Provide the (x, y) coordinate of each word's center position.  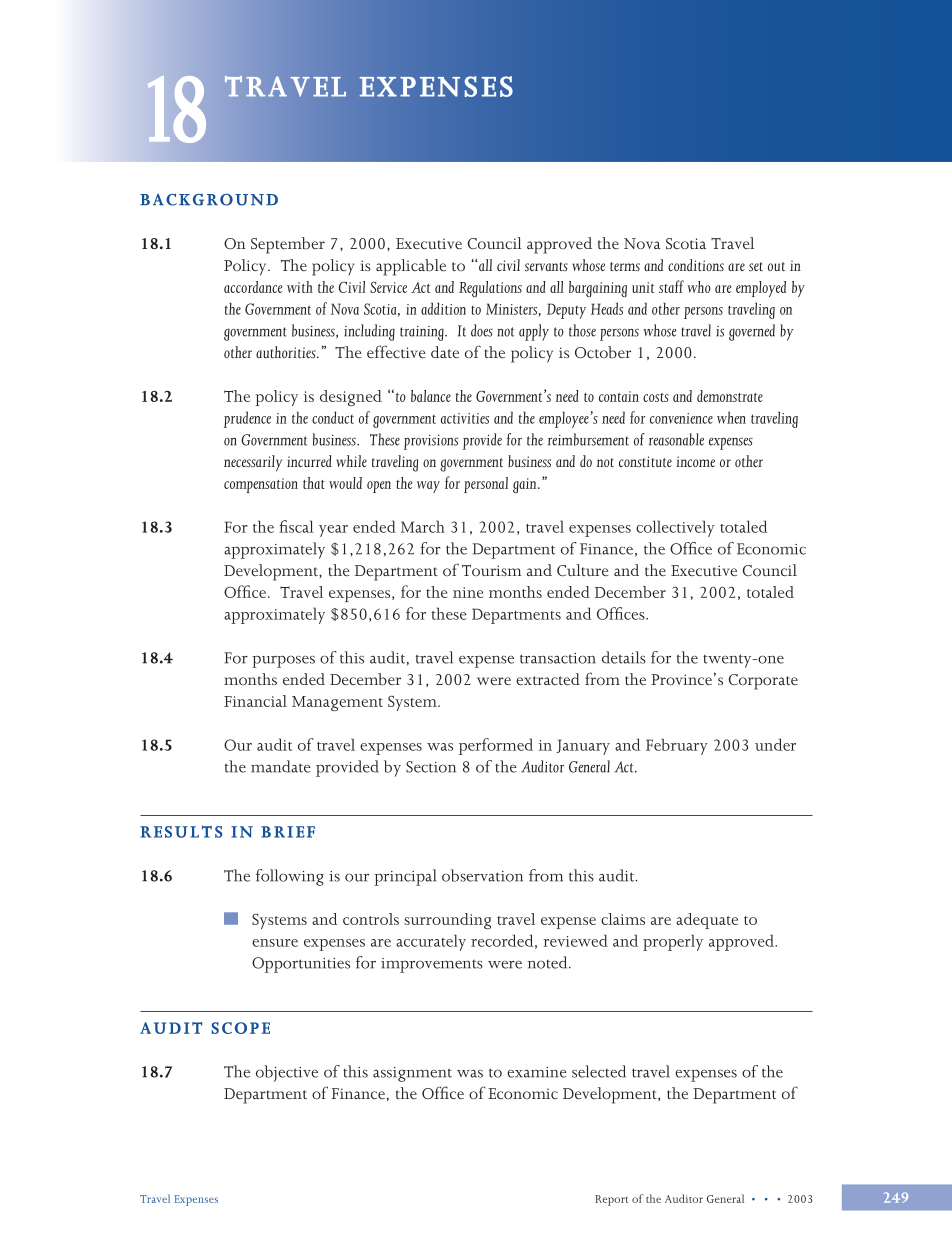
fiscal (296, 526)
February (677, 746)
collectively (675, 528)
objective (287, 1073)
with (300, 287)
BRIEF (288, 832)
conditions (696, 265)
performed (496, 746)
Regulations (490, 289)
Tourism (491, 570)
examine (537, 1072)
